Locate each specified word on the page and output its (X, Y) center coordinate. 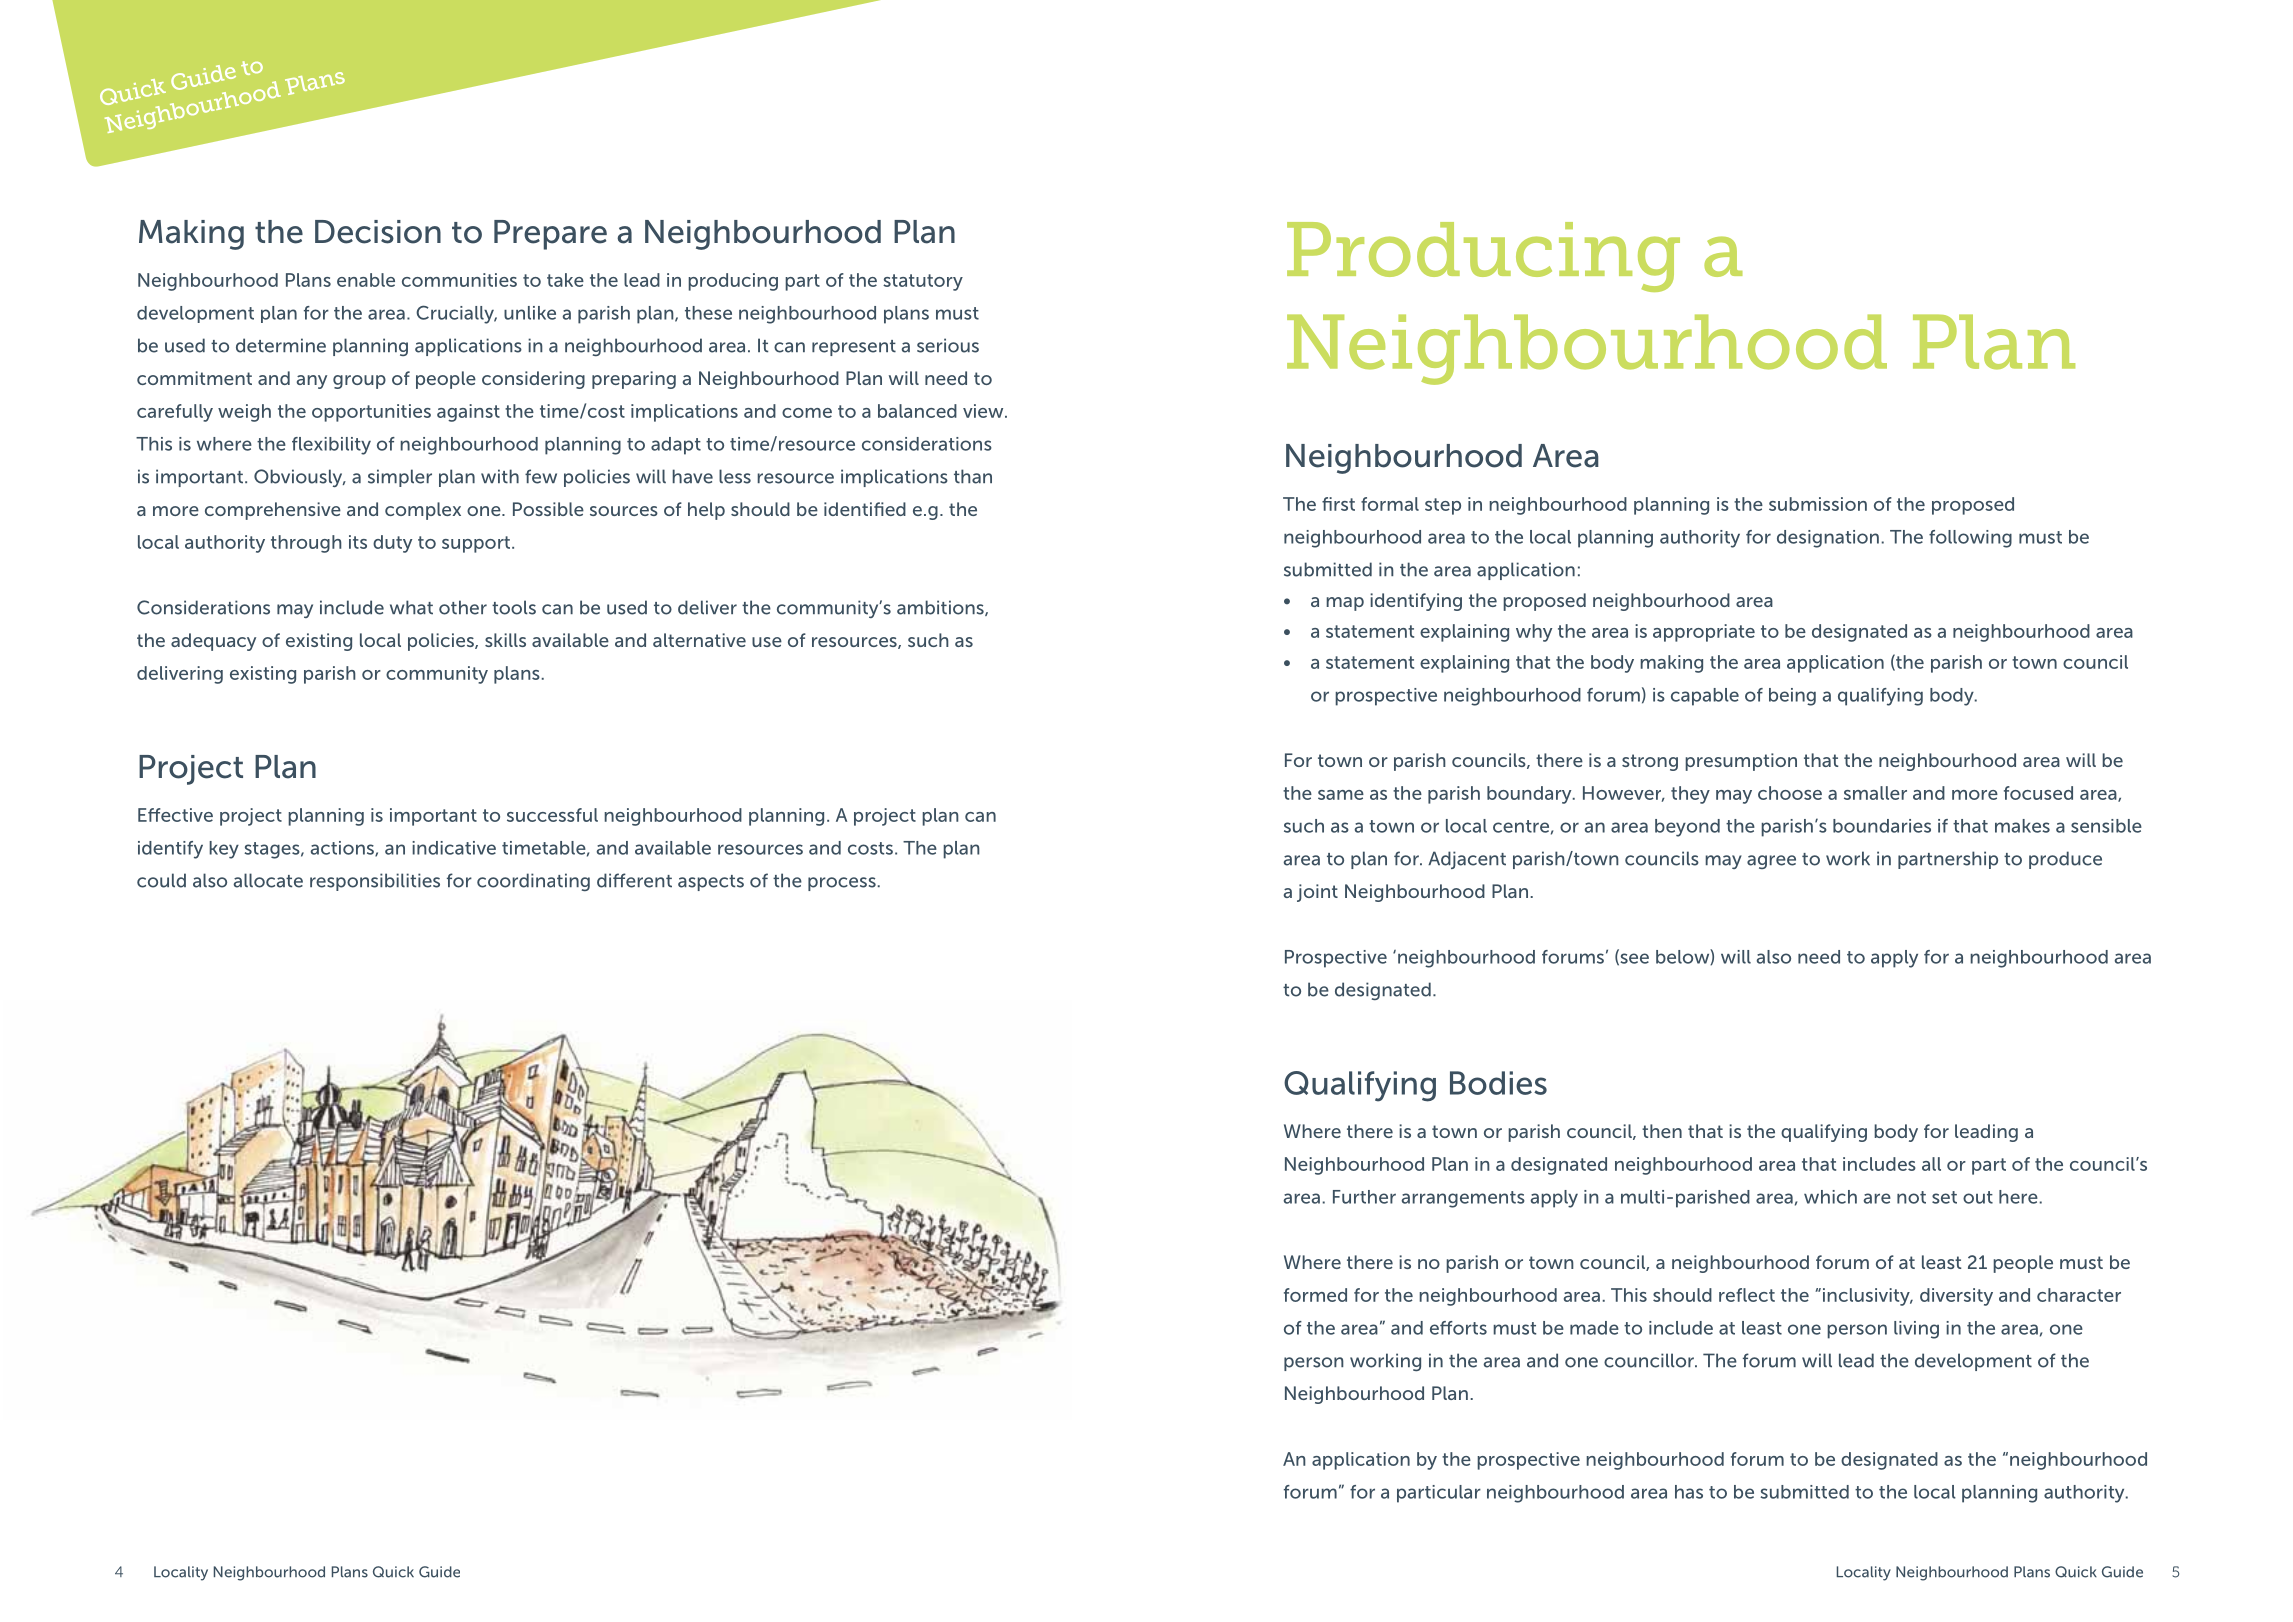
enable (366, 280)
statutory (923, 282)
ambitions (941, 608)
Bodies (1498, 1083)
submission (1818, 504)
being (1792, 697)
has (1689, 1492)
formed (1315, 1295)
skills (505, 640)
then (1662, 1131)
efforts (1458, 1328)
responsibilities (375, 882)
